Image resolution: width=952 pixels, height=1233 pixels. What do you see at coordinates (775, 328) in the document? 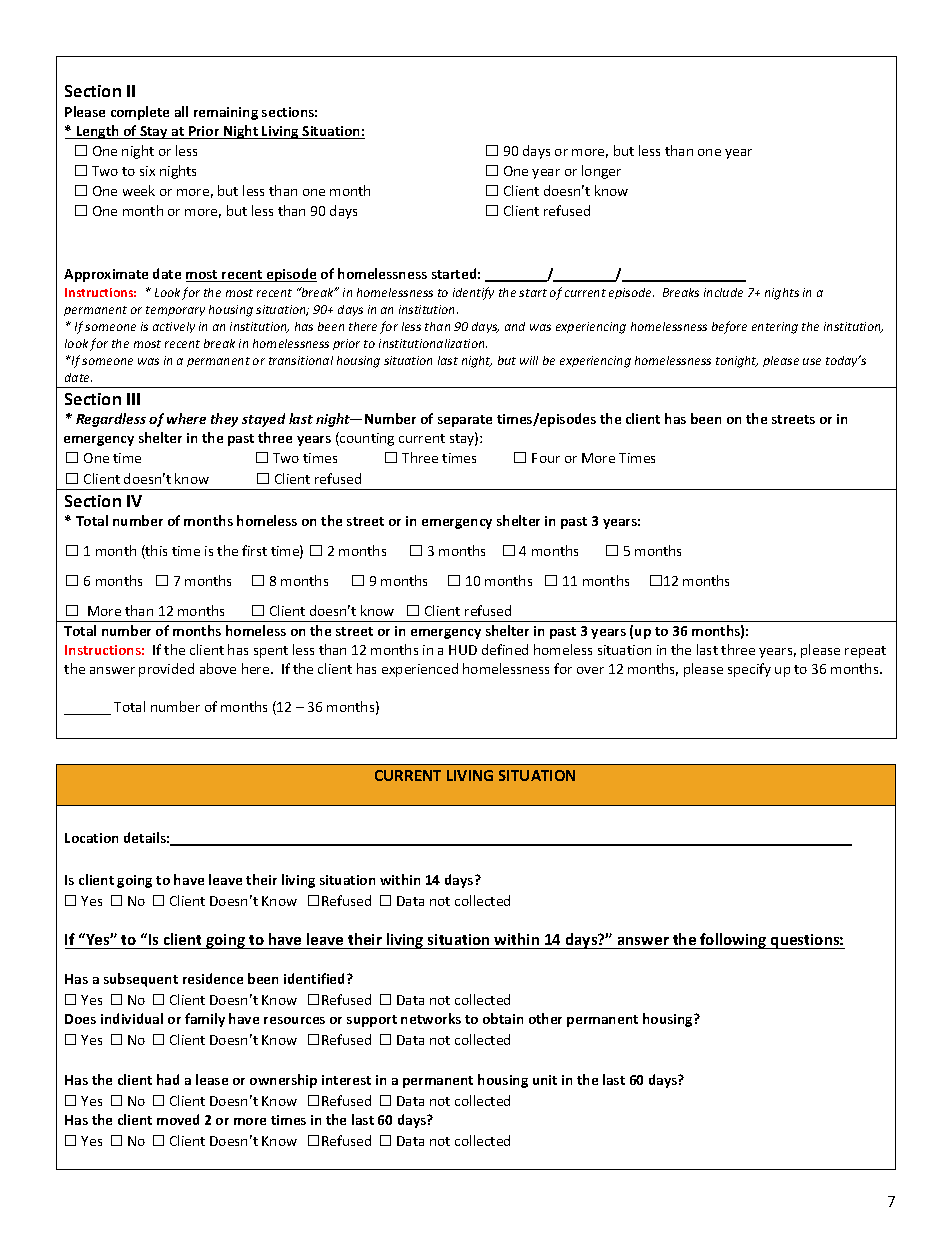
I see `entering` at bounding box center [775, 328].
